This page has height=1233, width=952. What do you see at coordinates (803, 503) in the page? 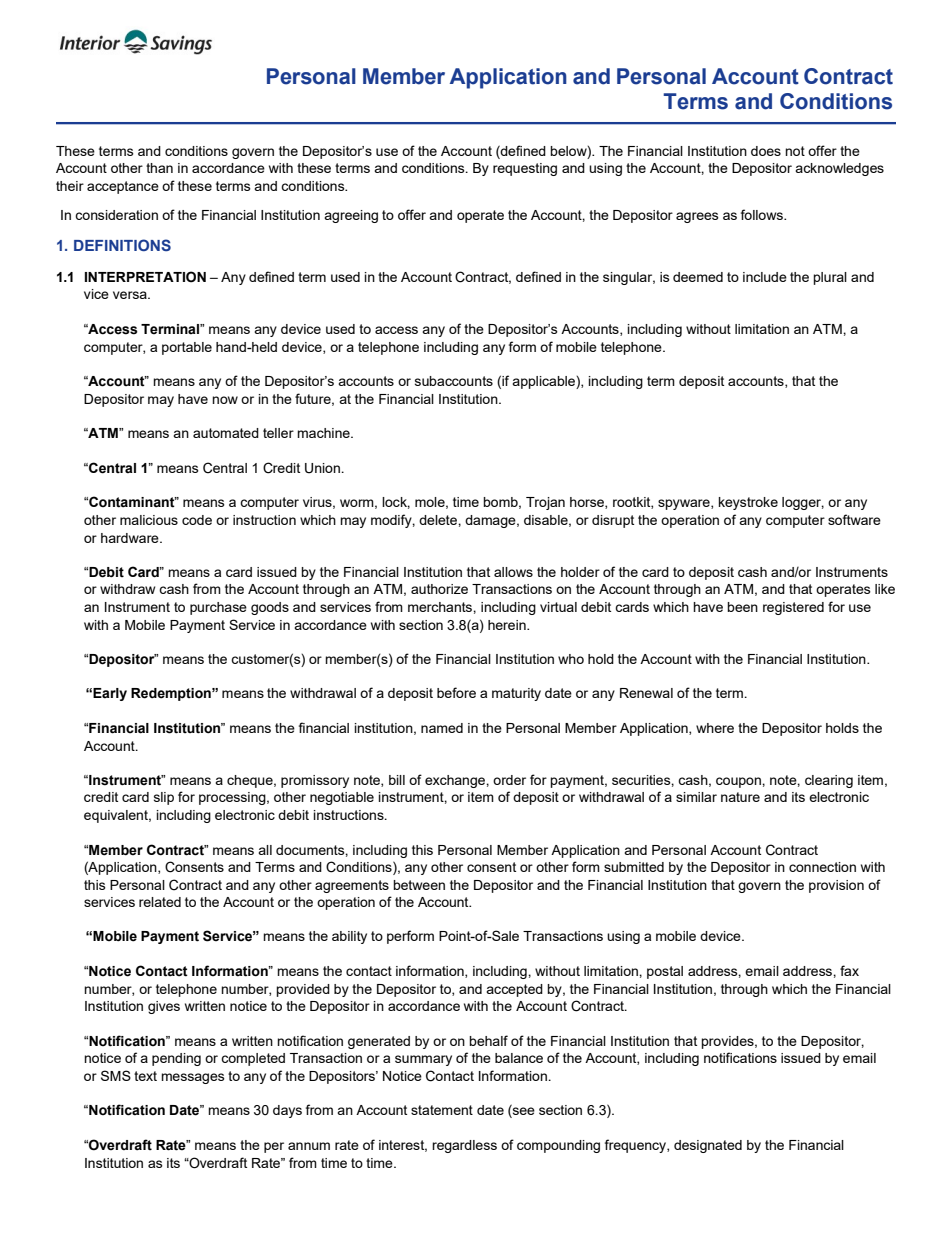
I see `logger` at bounding box center [803, 503].
